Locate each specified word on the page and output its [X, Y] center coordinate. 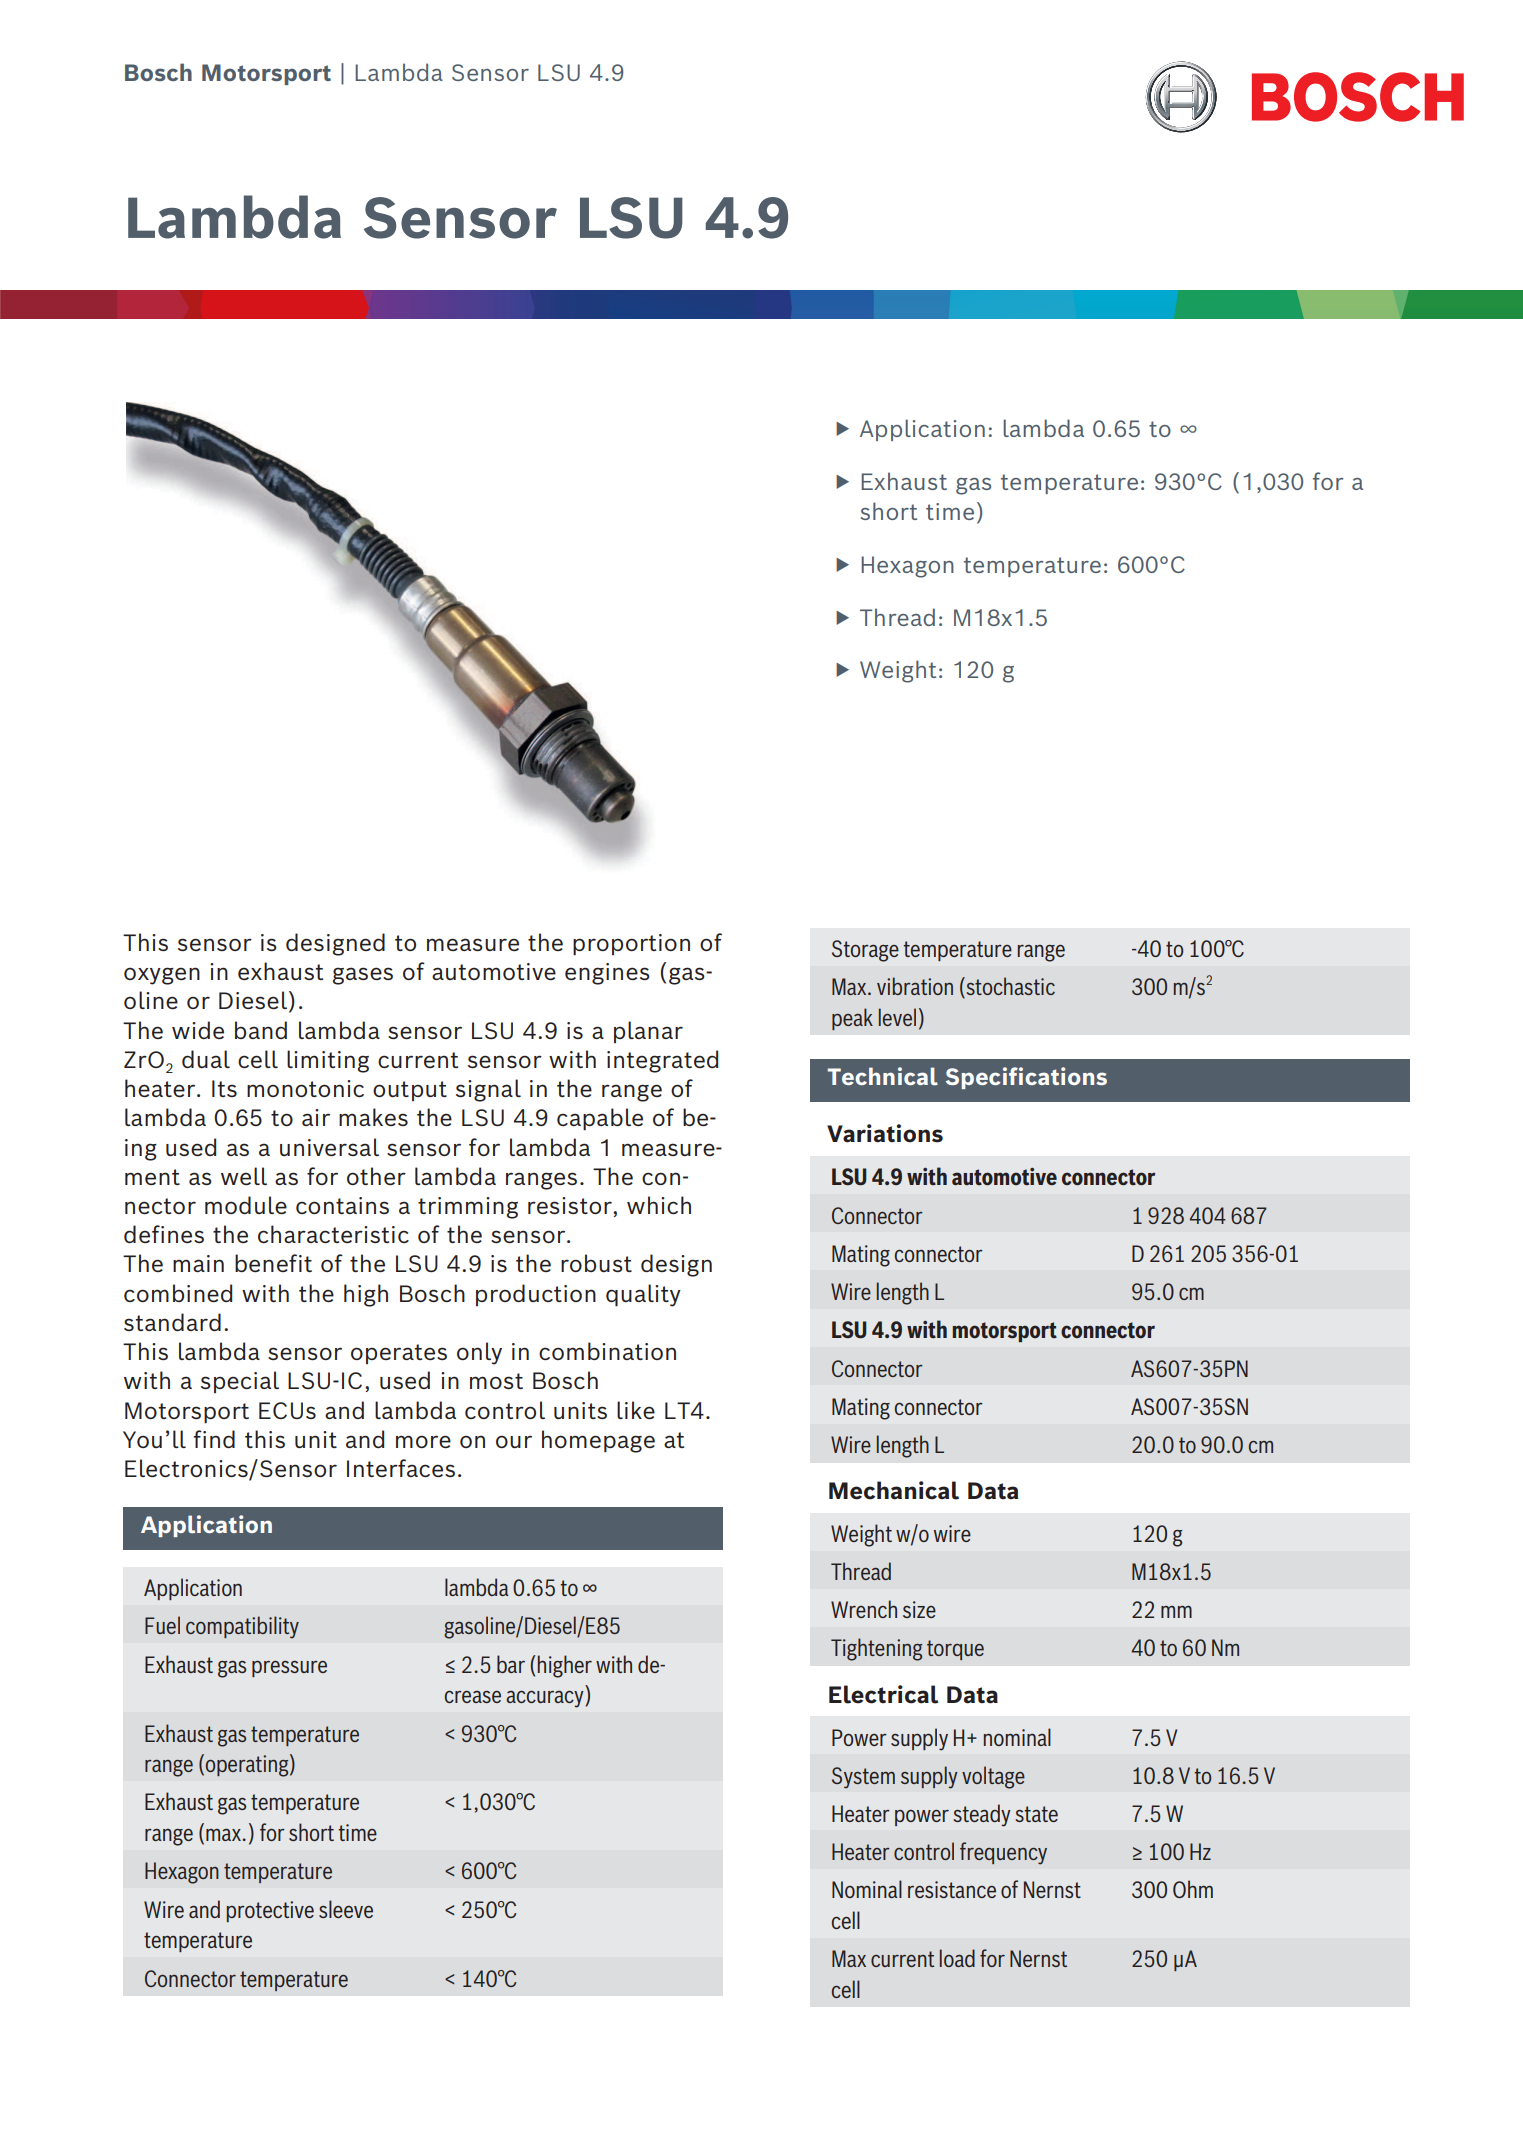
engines [607, 974]
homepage [598, 1441]
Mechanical [894, 1490]
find [214, 1439]
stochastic [1009, 987]
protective [270, 1911]
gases [362, 976]
